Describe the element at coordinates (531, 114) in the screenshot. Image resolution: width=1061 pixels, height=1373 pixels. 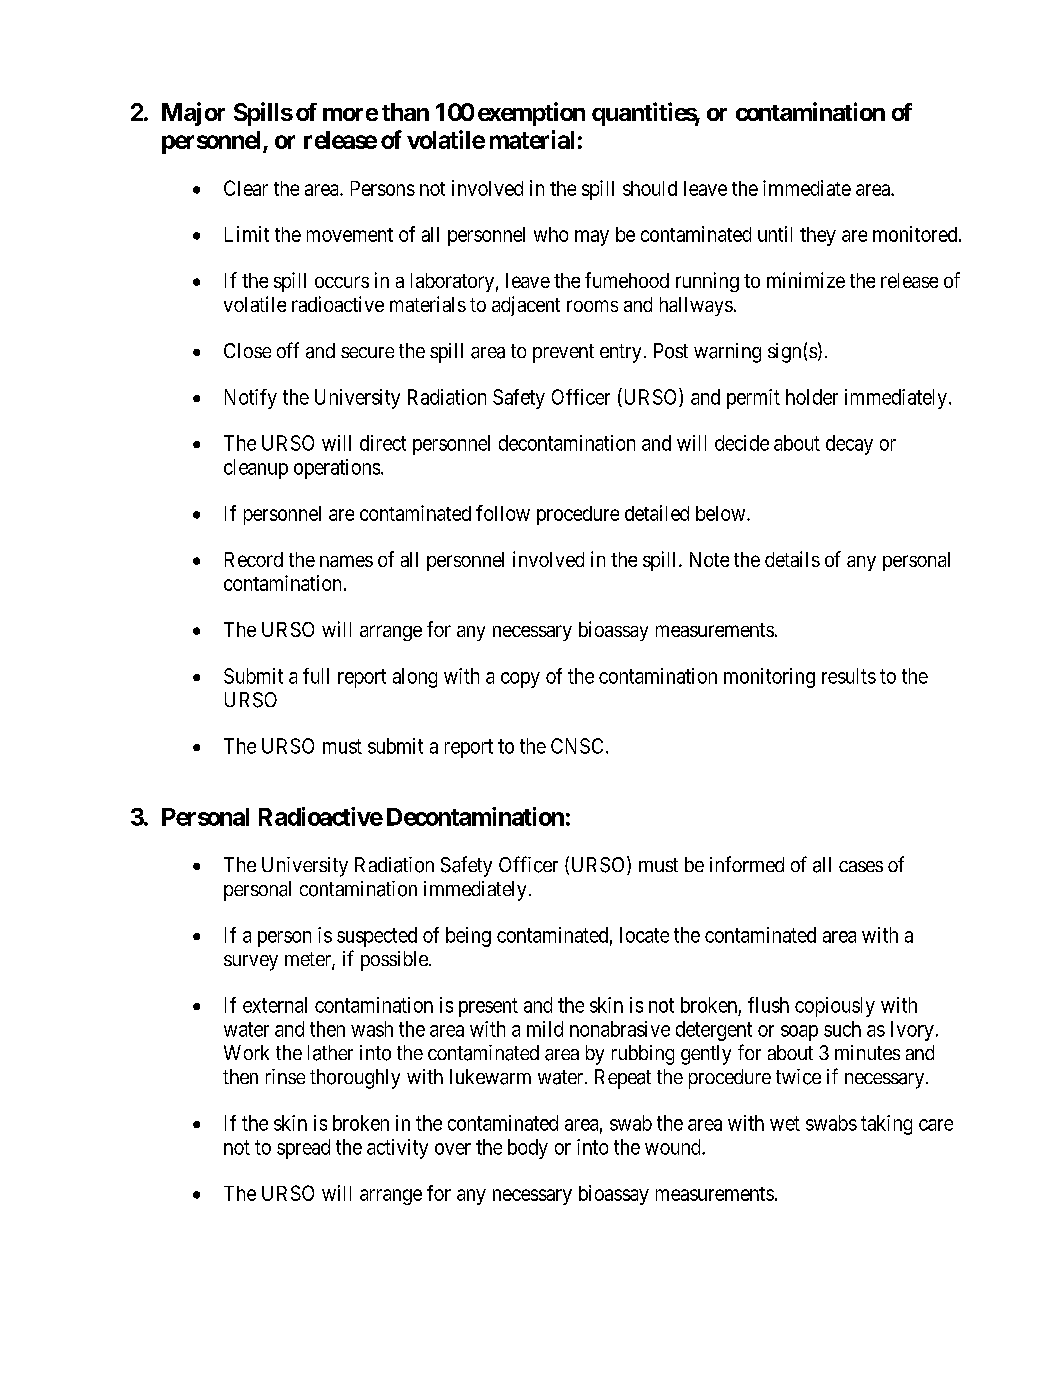
I see `exemption` at that location.
